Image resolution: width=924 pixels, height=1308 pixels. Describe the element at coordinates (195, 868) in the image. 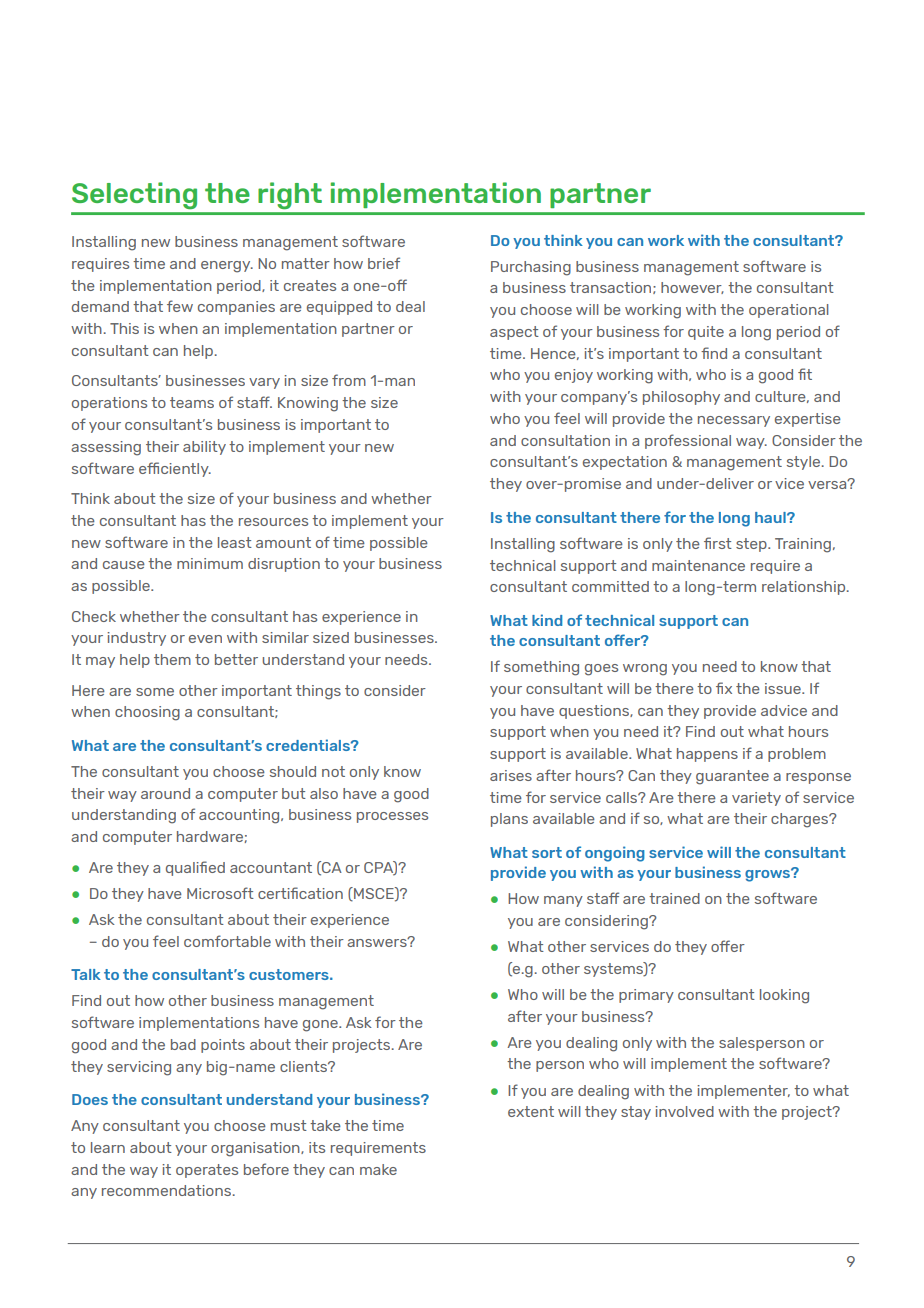

I see `qualified` at that location.
